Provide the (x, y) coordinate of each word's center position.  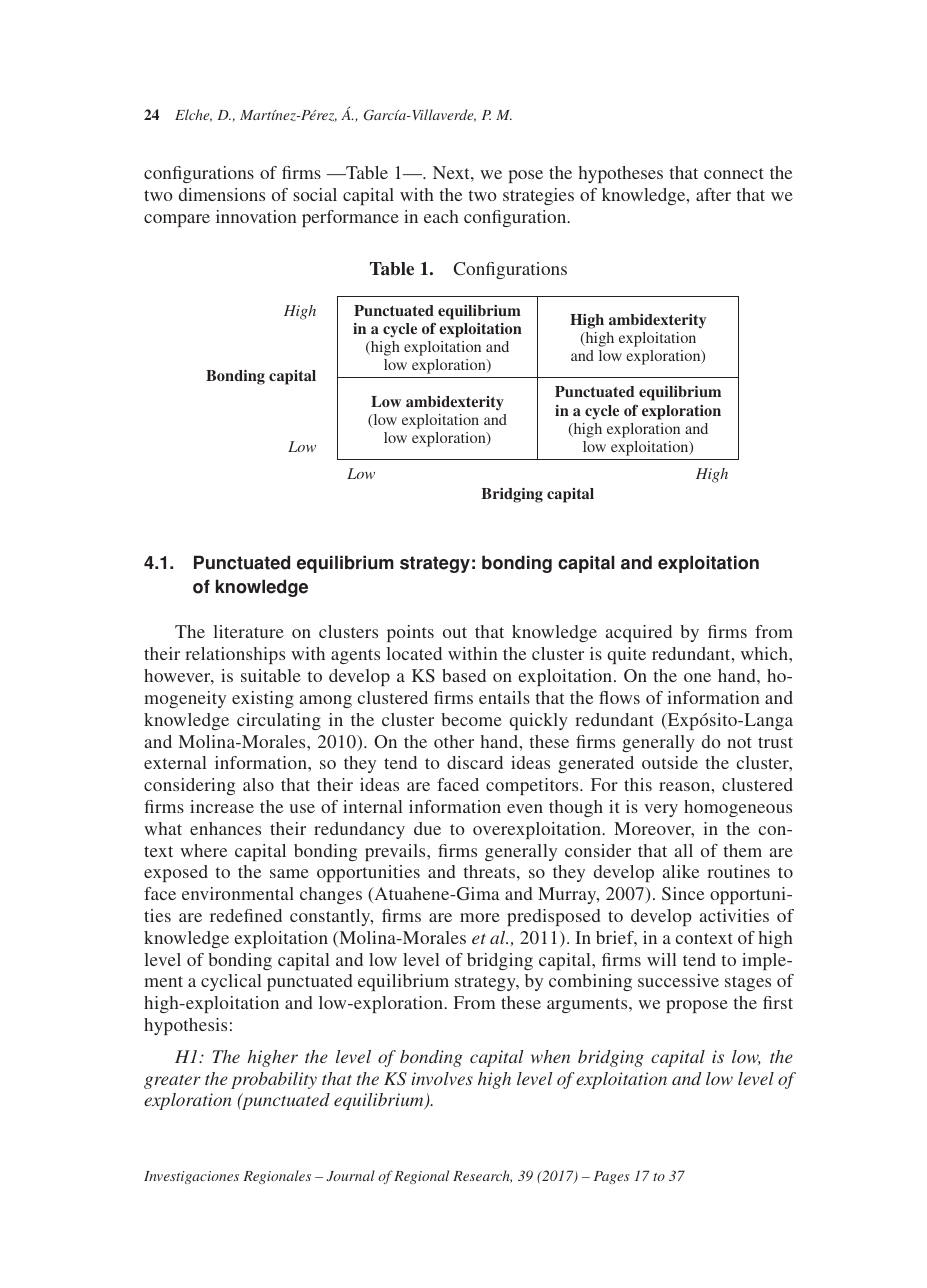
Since (683, 894)
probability (274, 1080)
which (765, 653)
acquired (639, 633)
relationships (235, 655)
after (713, 194)
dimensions (222, 194)
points (410, 633)
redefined (246, 915)
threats (489, 871)
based (464, 675)
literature (248, 631)
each (441, 216)
